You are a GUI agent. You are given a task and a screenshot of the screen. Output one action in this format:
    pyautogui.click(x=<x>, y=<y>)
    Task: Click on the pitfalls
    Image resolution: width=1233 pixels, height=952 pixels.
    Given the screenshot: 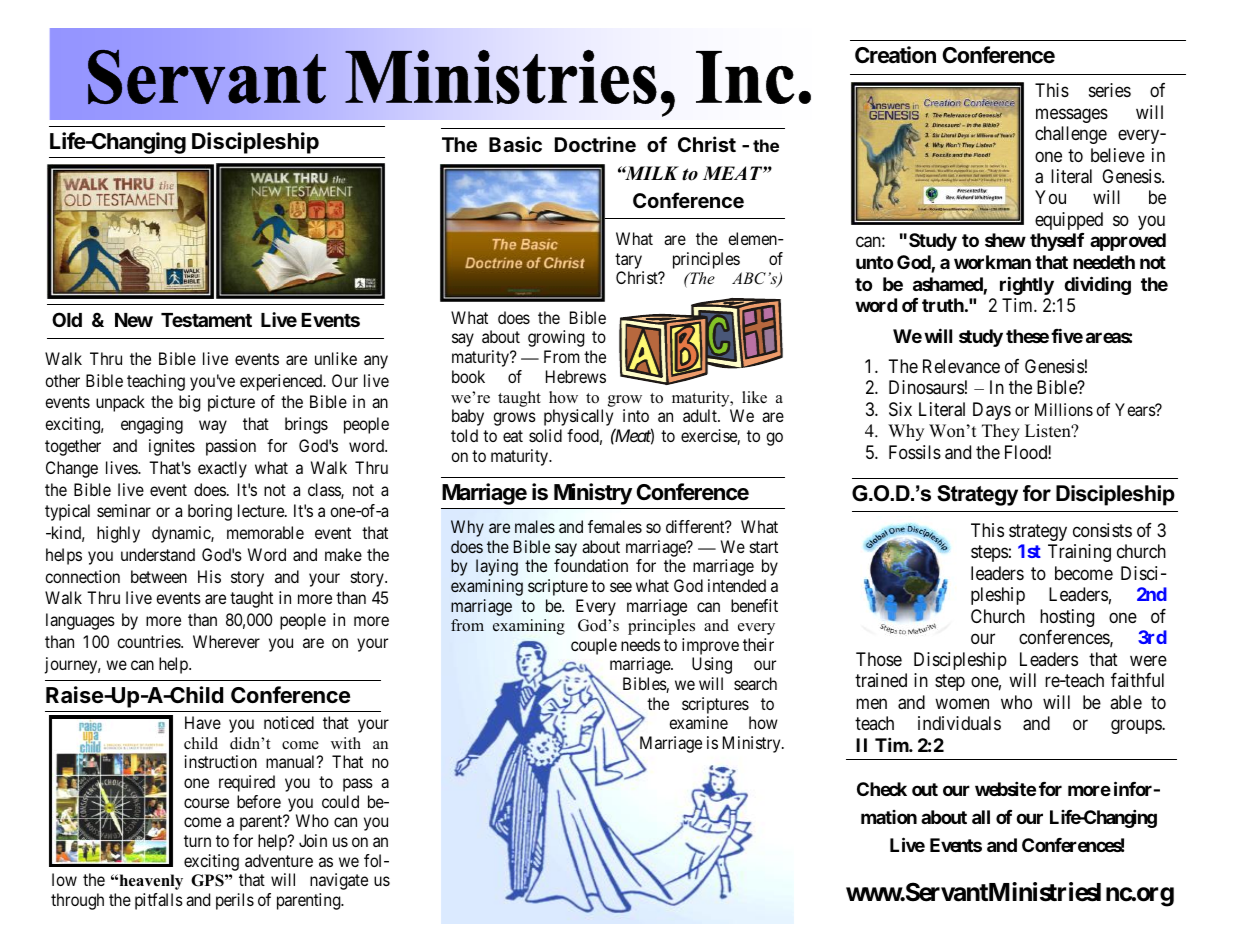 What is the action you would take?
    pyautogui.click(x=159, y=901)
